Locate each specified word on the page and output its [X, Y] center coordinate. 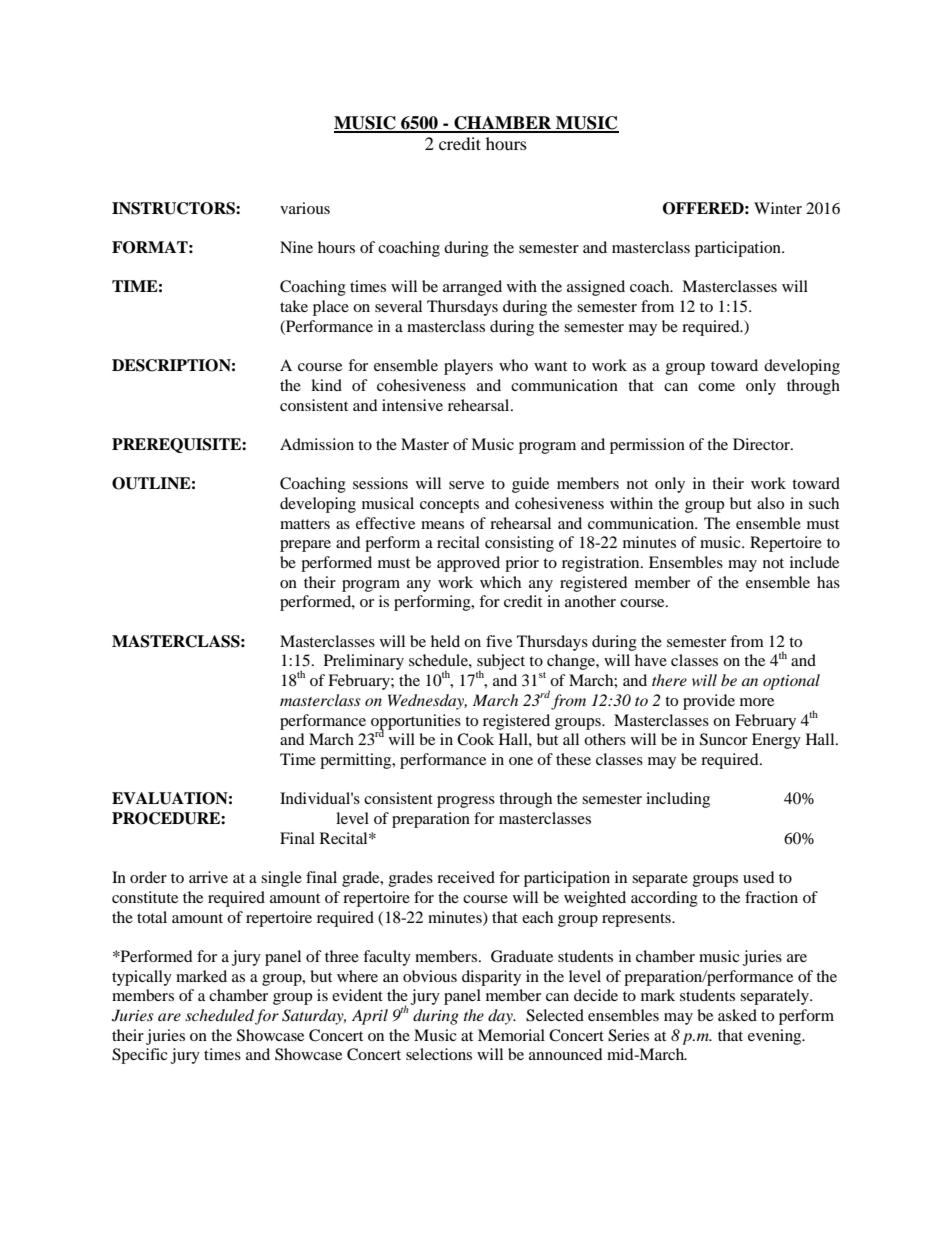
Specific [140, 1056]
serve [466, 485]
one [521, 761]
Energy [776, 741]
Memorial [511, 1035]
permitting [357, 761]
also [770, 503]
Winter [778, 208]
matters [305, 524]
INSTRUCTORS [174, 208]
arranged [472, 288]
